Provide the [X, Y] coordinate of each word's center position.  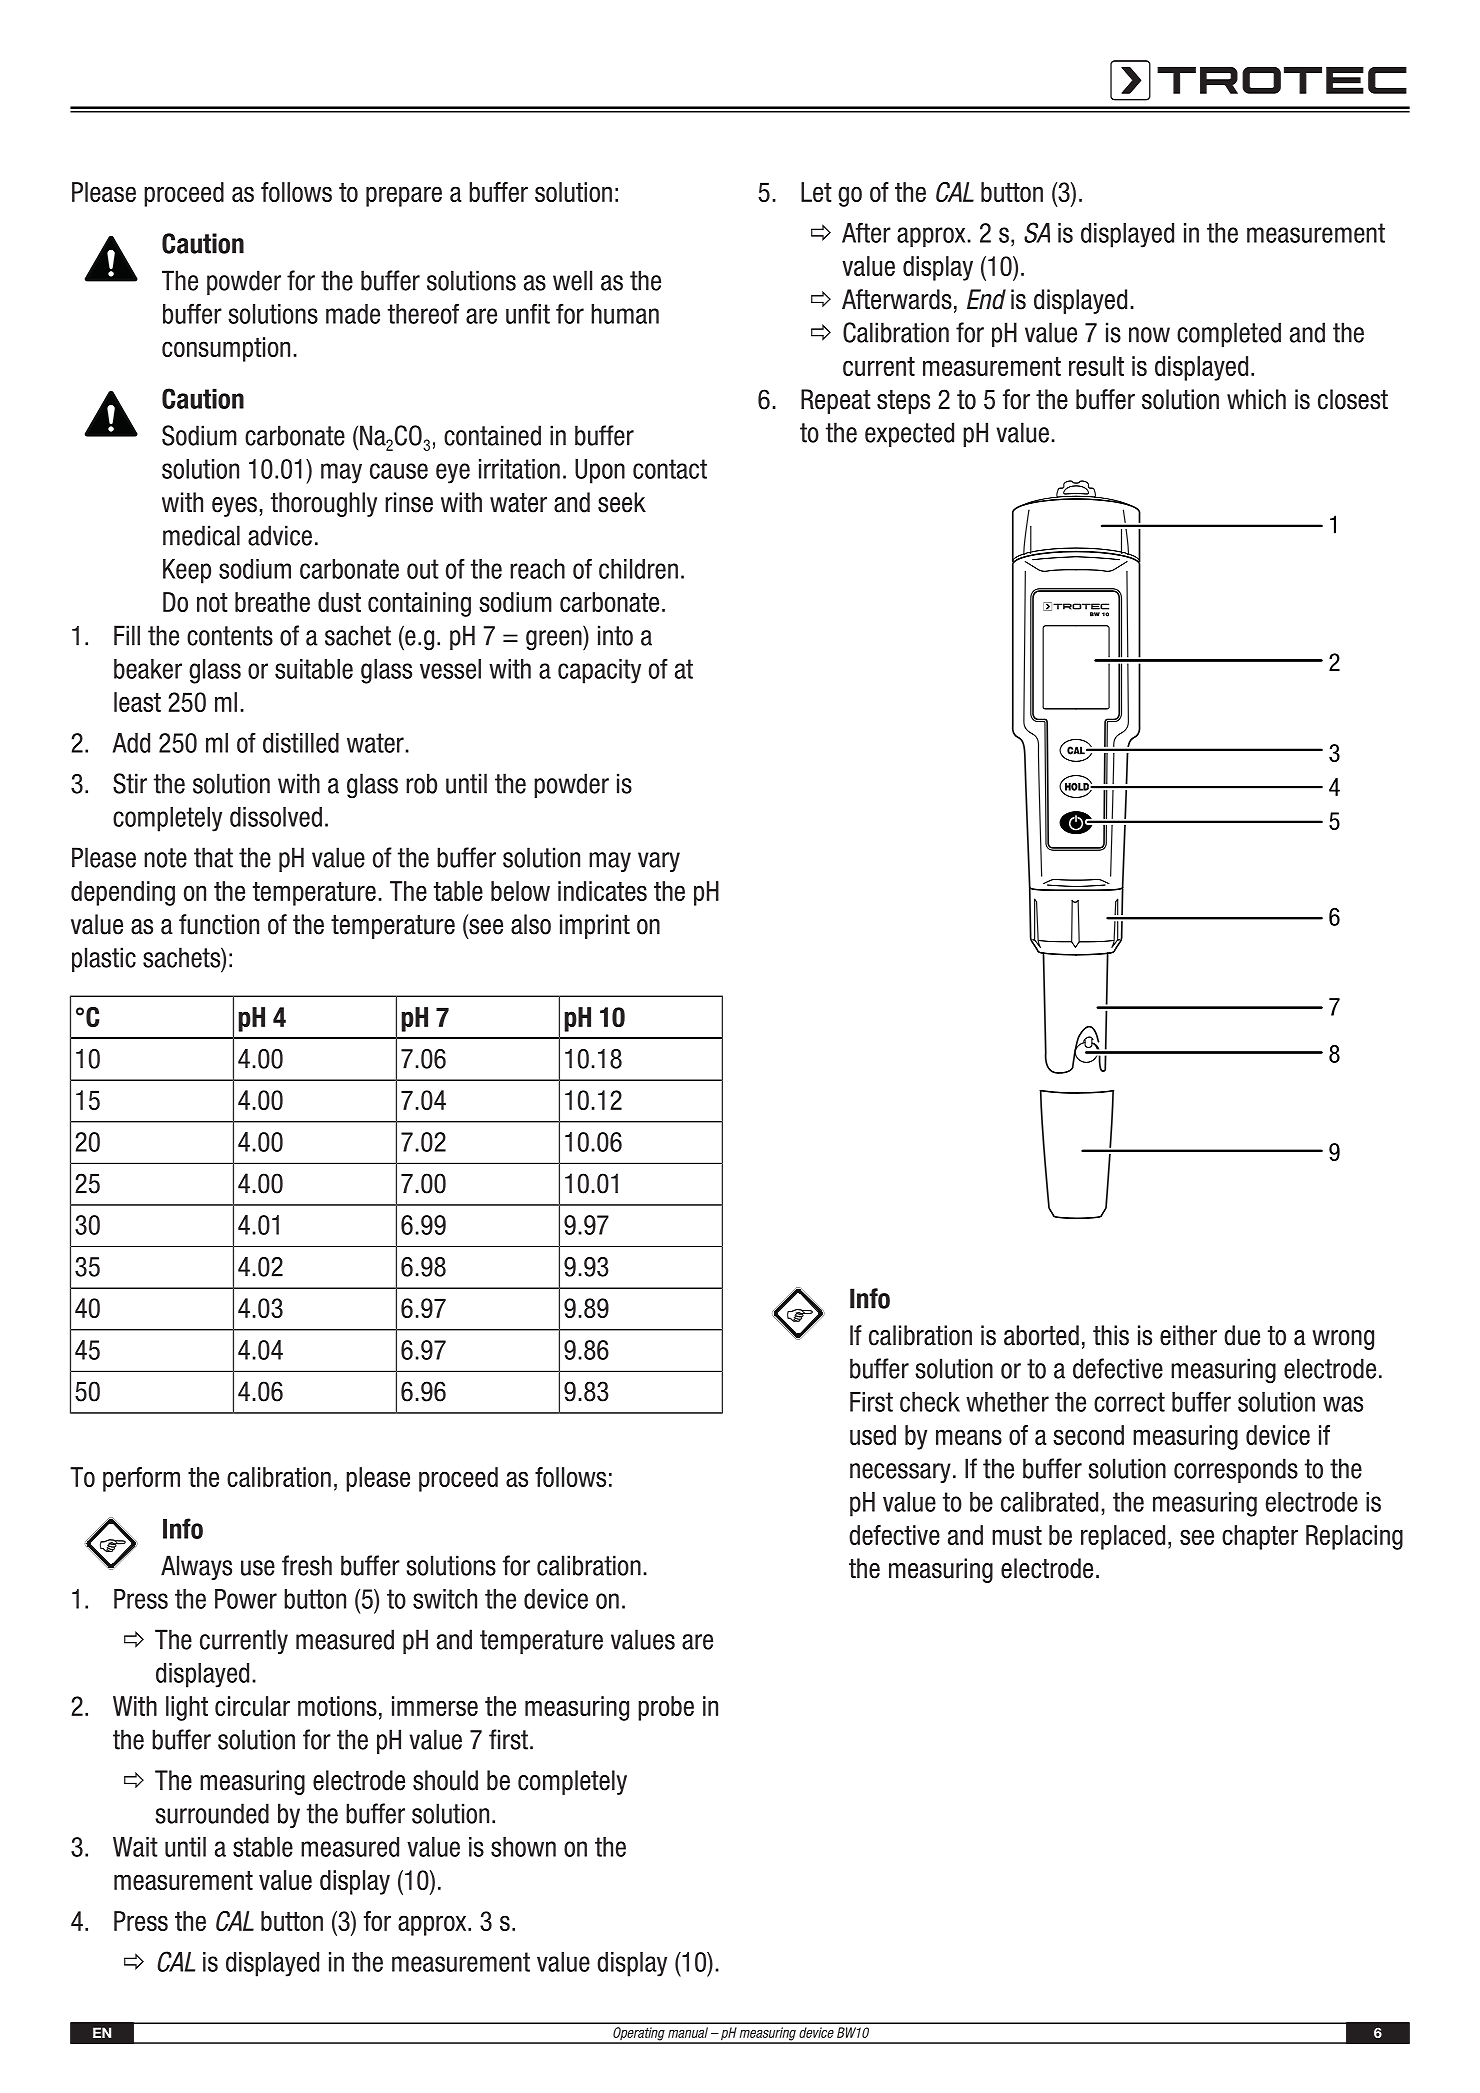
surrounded [212, 1813]
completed [1229, 334]
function [219, 924]
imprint [595, 926]
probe [666, 1708]
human [625, 314]
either [1188, 1335]
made [353, 314]
